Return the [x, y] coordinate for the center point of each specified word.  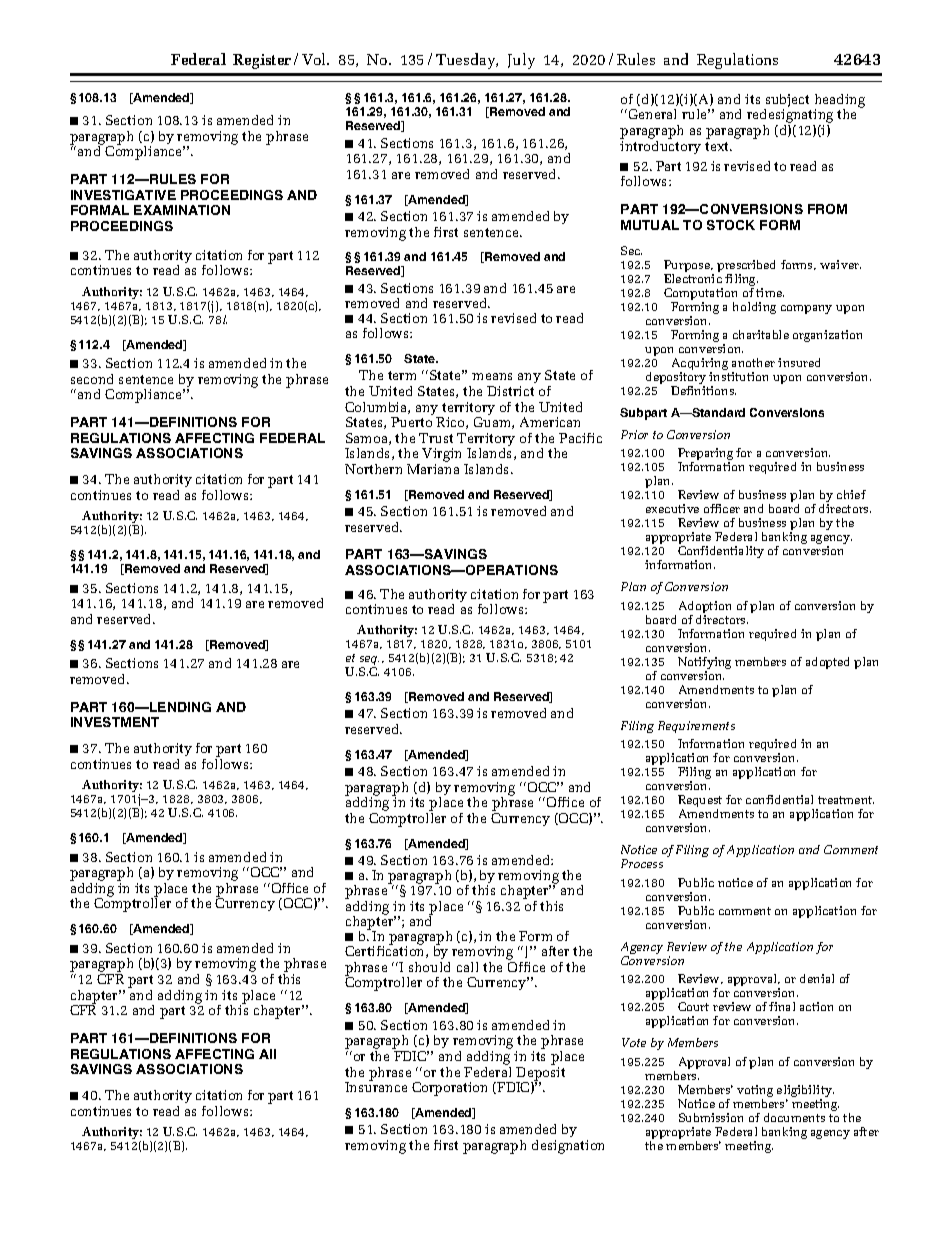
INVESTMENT [115, 722]
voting [755, 1092]
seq [369, 662]
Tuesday [467, 61]
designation [568, 1147]
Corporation [449, 1089]
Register [262, 61]
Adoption [705, 608]
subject [786, 102]
